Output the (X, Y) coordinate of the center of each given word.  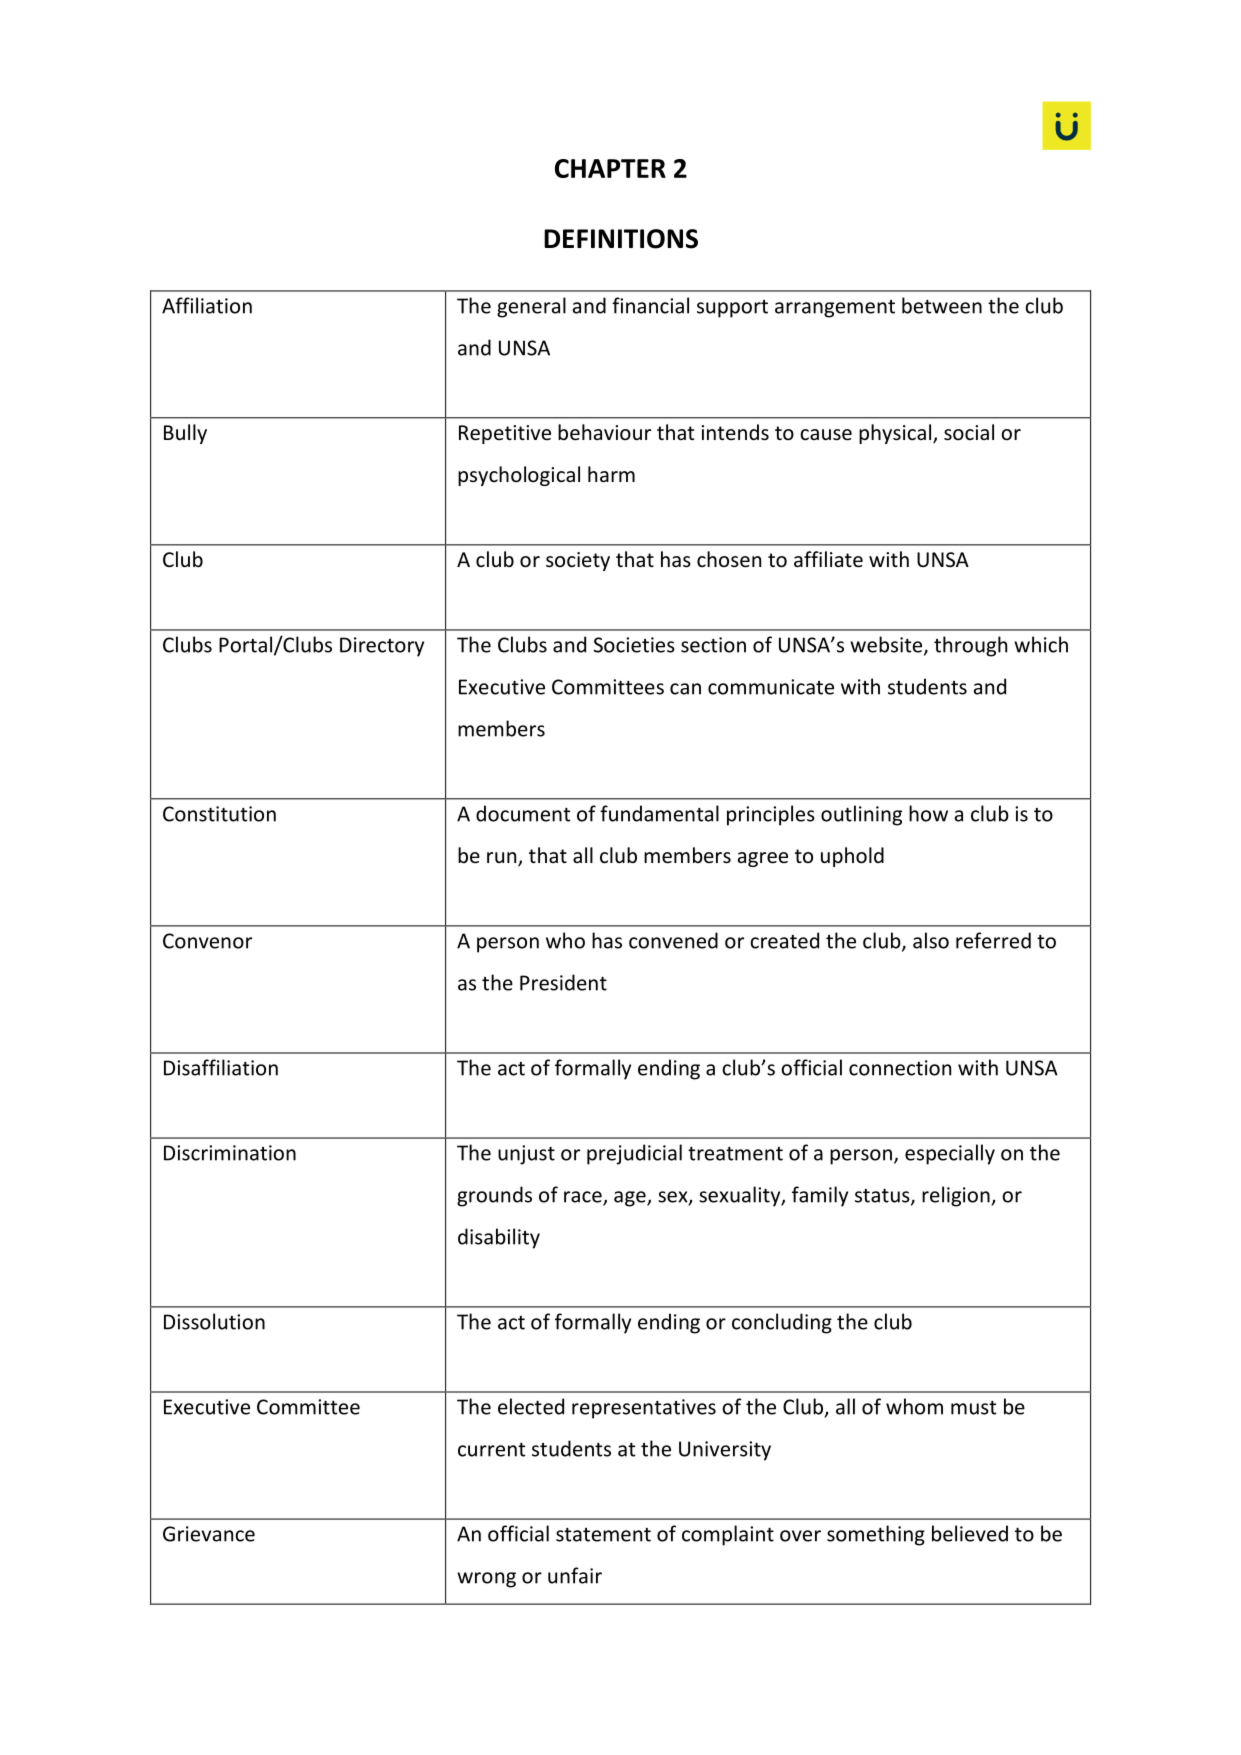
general (531, 307)
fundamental (659, 813)
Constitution (219, 814)
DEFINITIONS (621, 239)
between (942, 305)
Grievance (209, 1534)
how (928, 813)
